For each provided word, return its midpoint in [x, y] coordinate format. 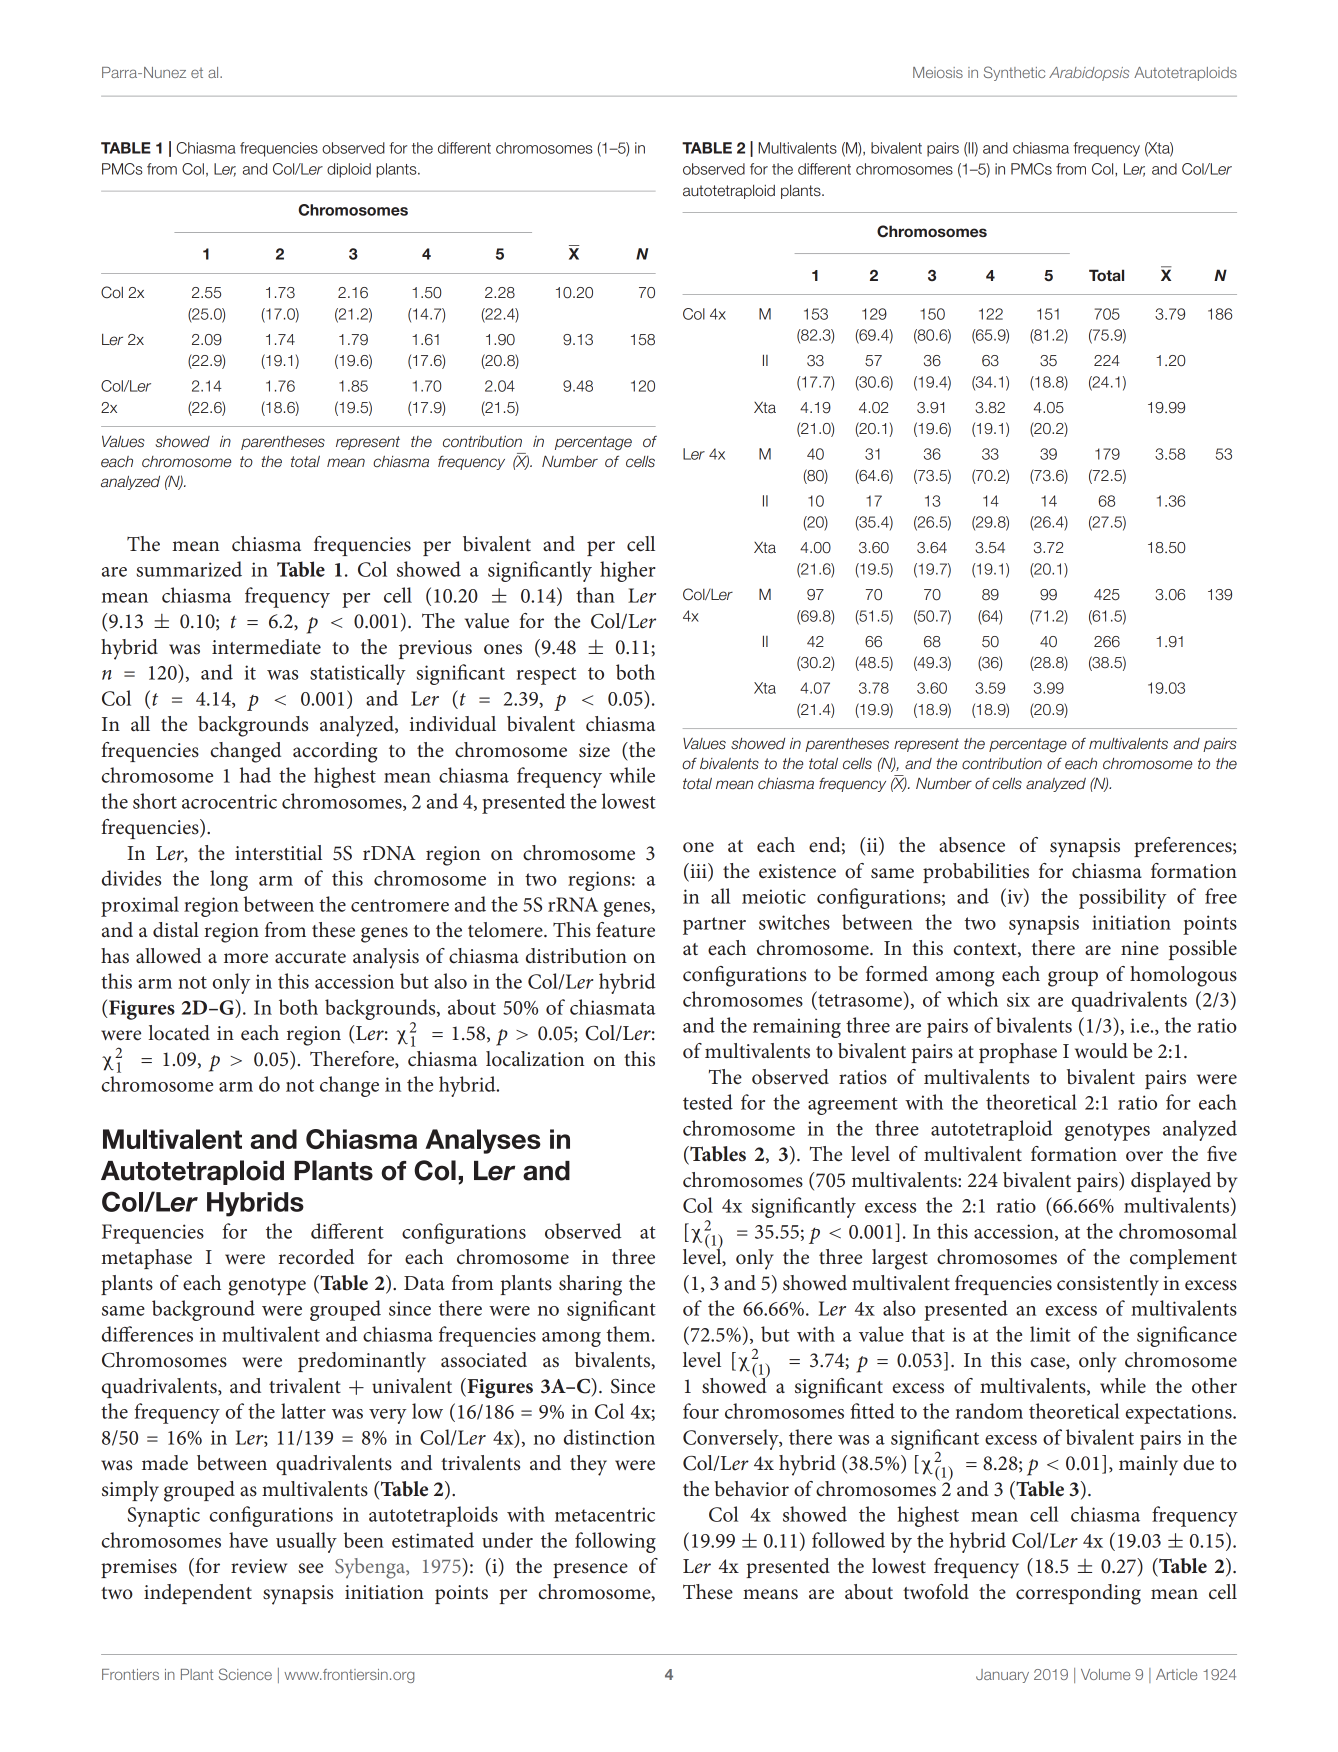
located [179, 1033]
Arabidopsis [1089, 74]
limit [1050, 1334]
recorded [316, 1257]
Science [245, 1674]
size [594, 750]
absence [972, 845]
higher [628, 571]
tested [708, 1102]
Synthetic [1014, 73]
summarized [189, 569]
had [255, 775]
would [1101, 1051]
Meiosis [938, 72]
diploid [349, 170]
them [629, 1334]
